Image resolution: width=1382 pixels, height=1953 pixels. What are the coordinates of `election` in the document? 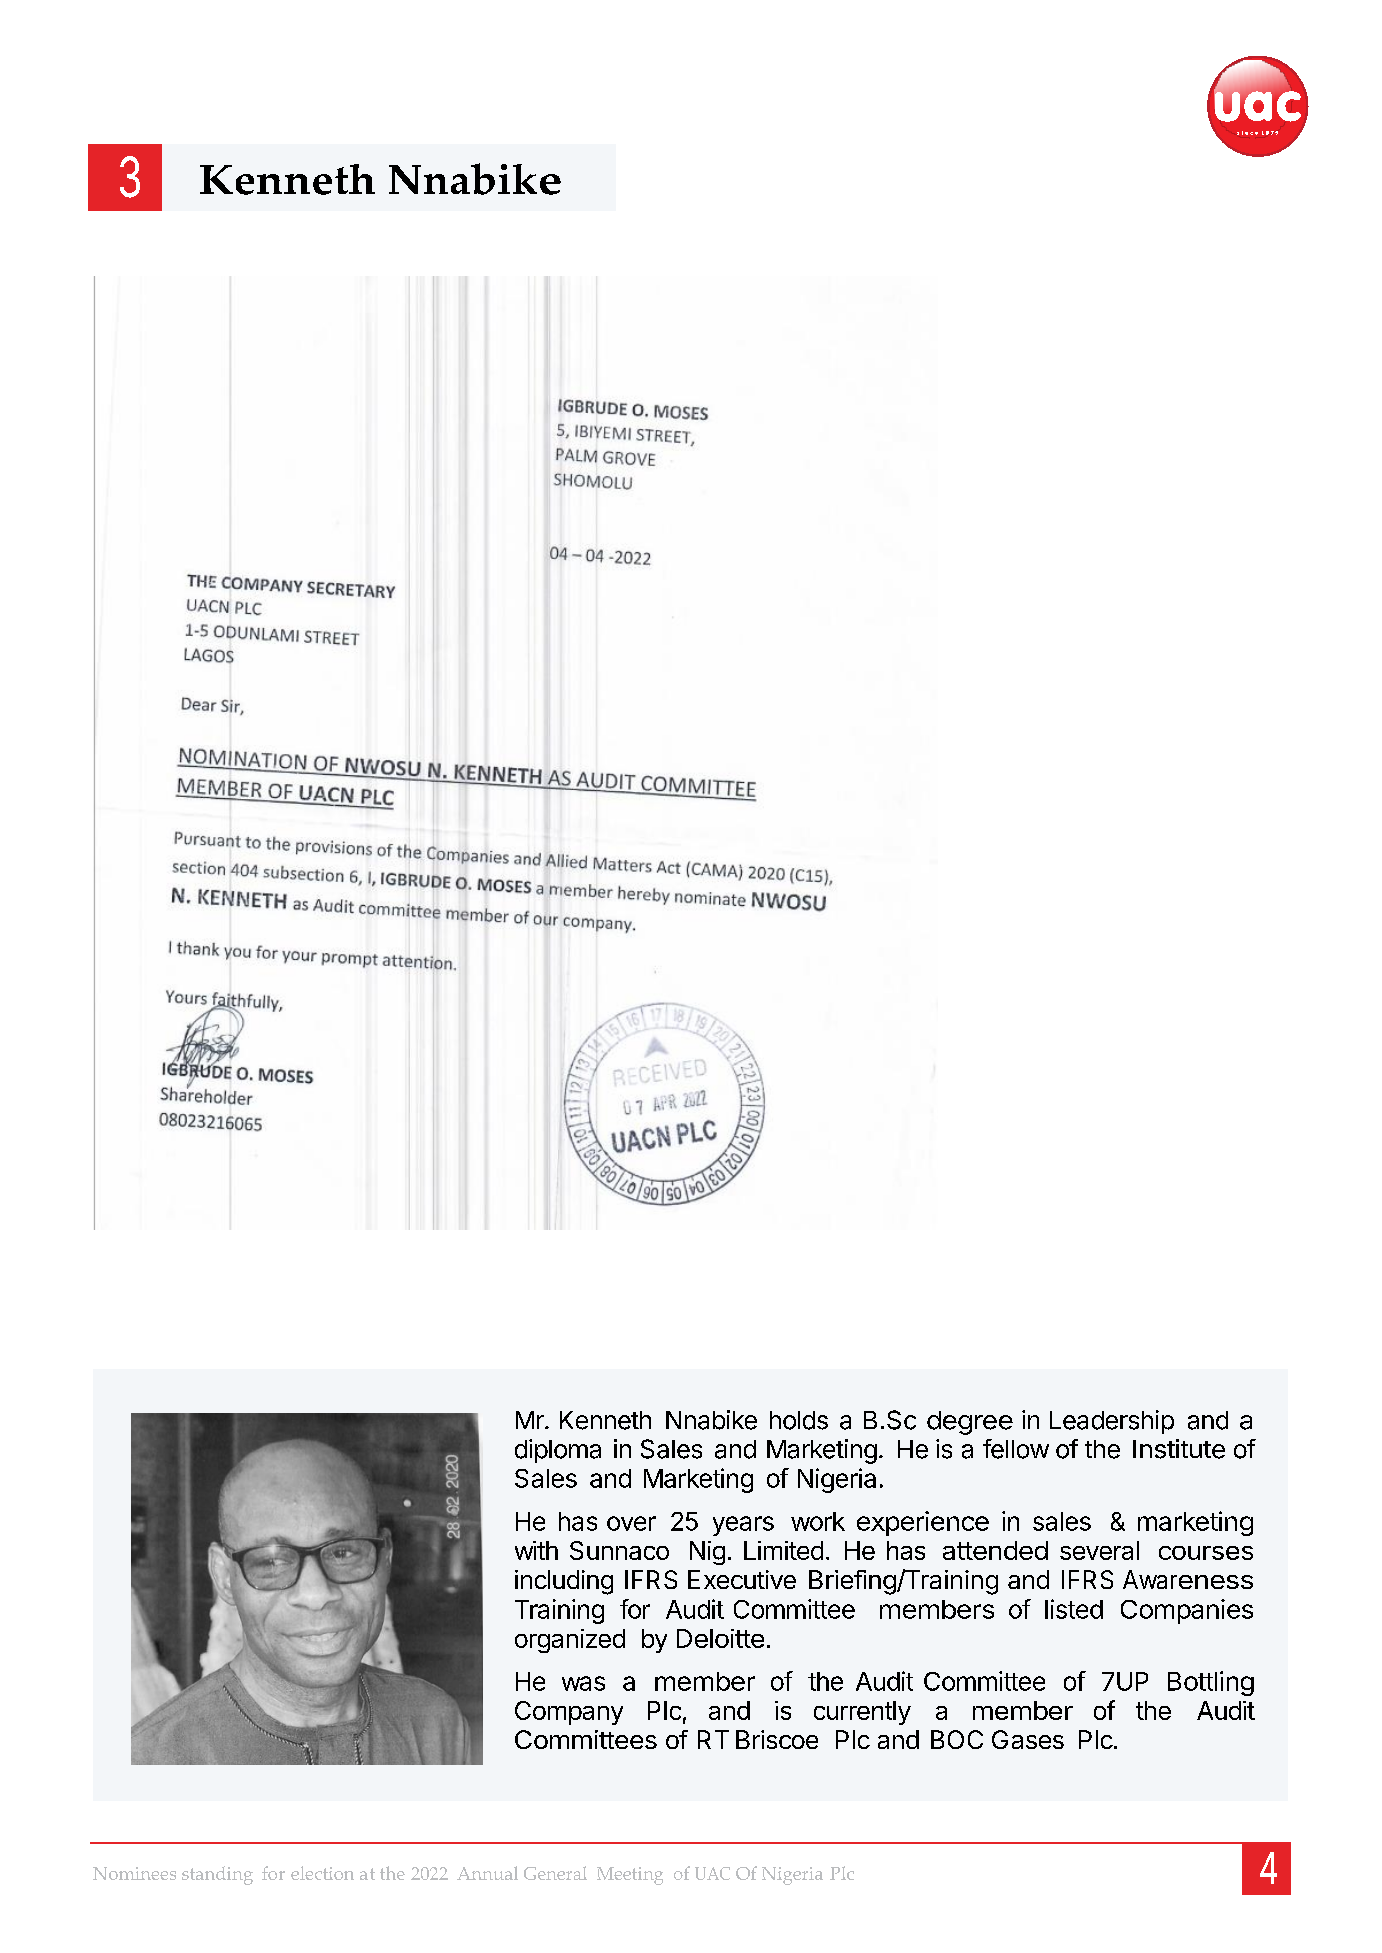 It's located at (322, 1873).
